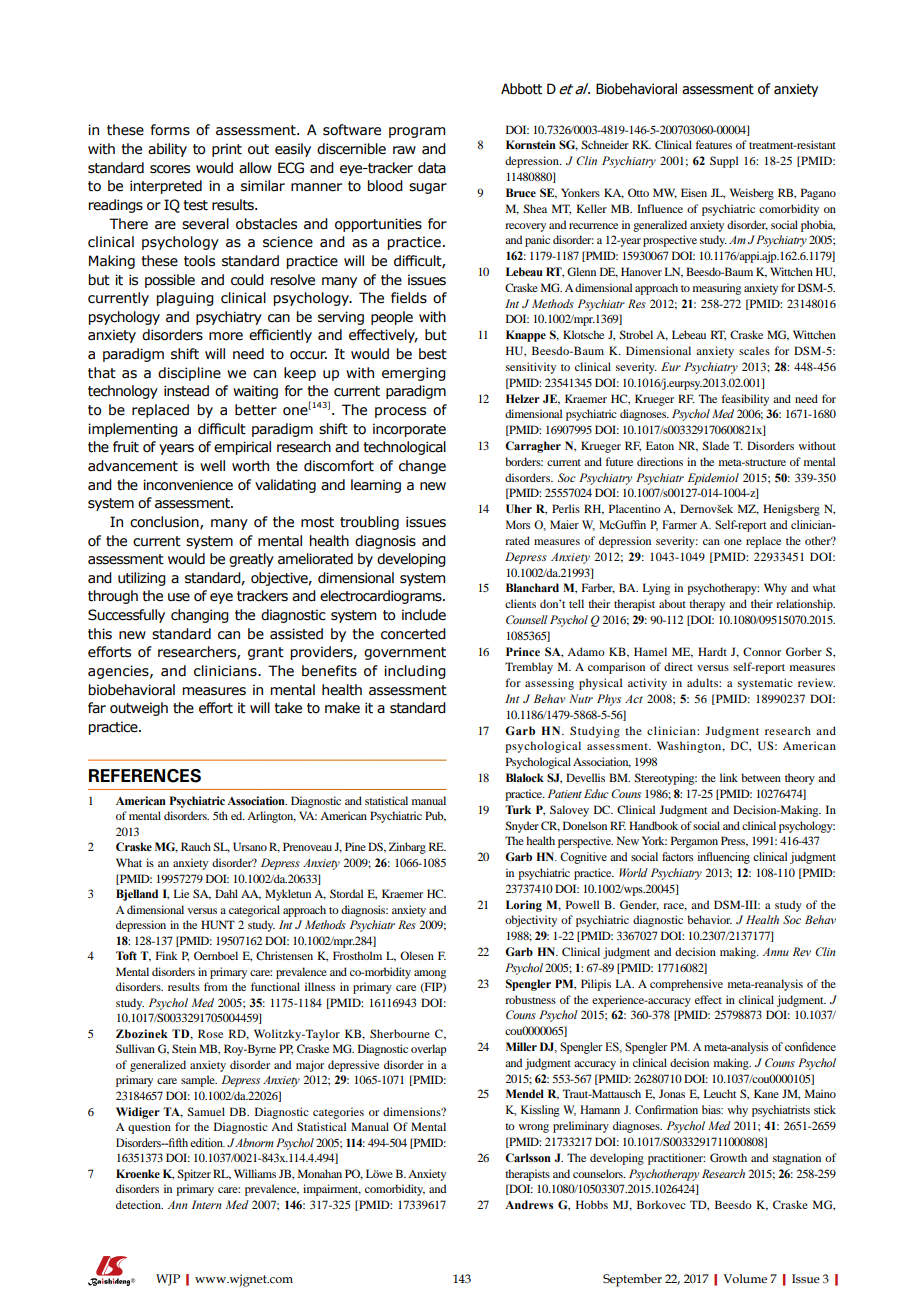 This screenshot has width=924, height=1308. I want to click on features, so click(713, 144).
